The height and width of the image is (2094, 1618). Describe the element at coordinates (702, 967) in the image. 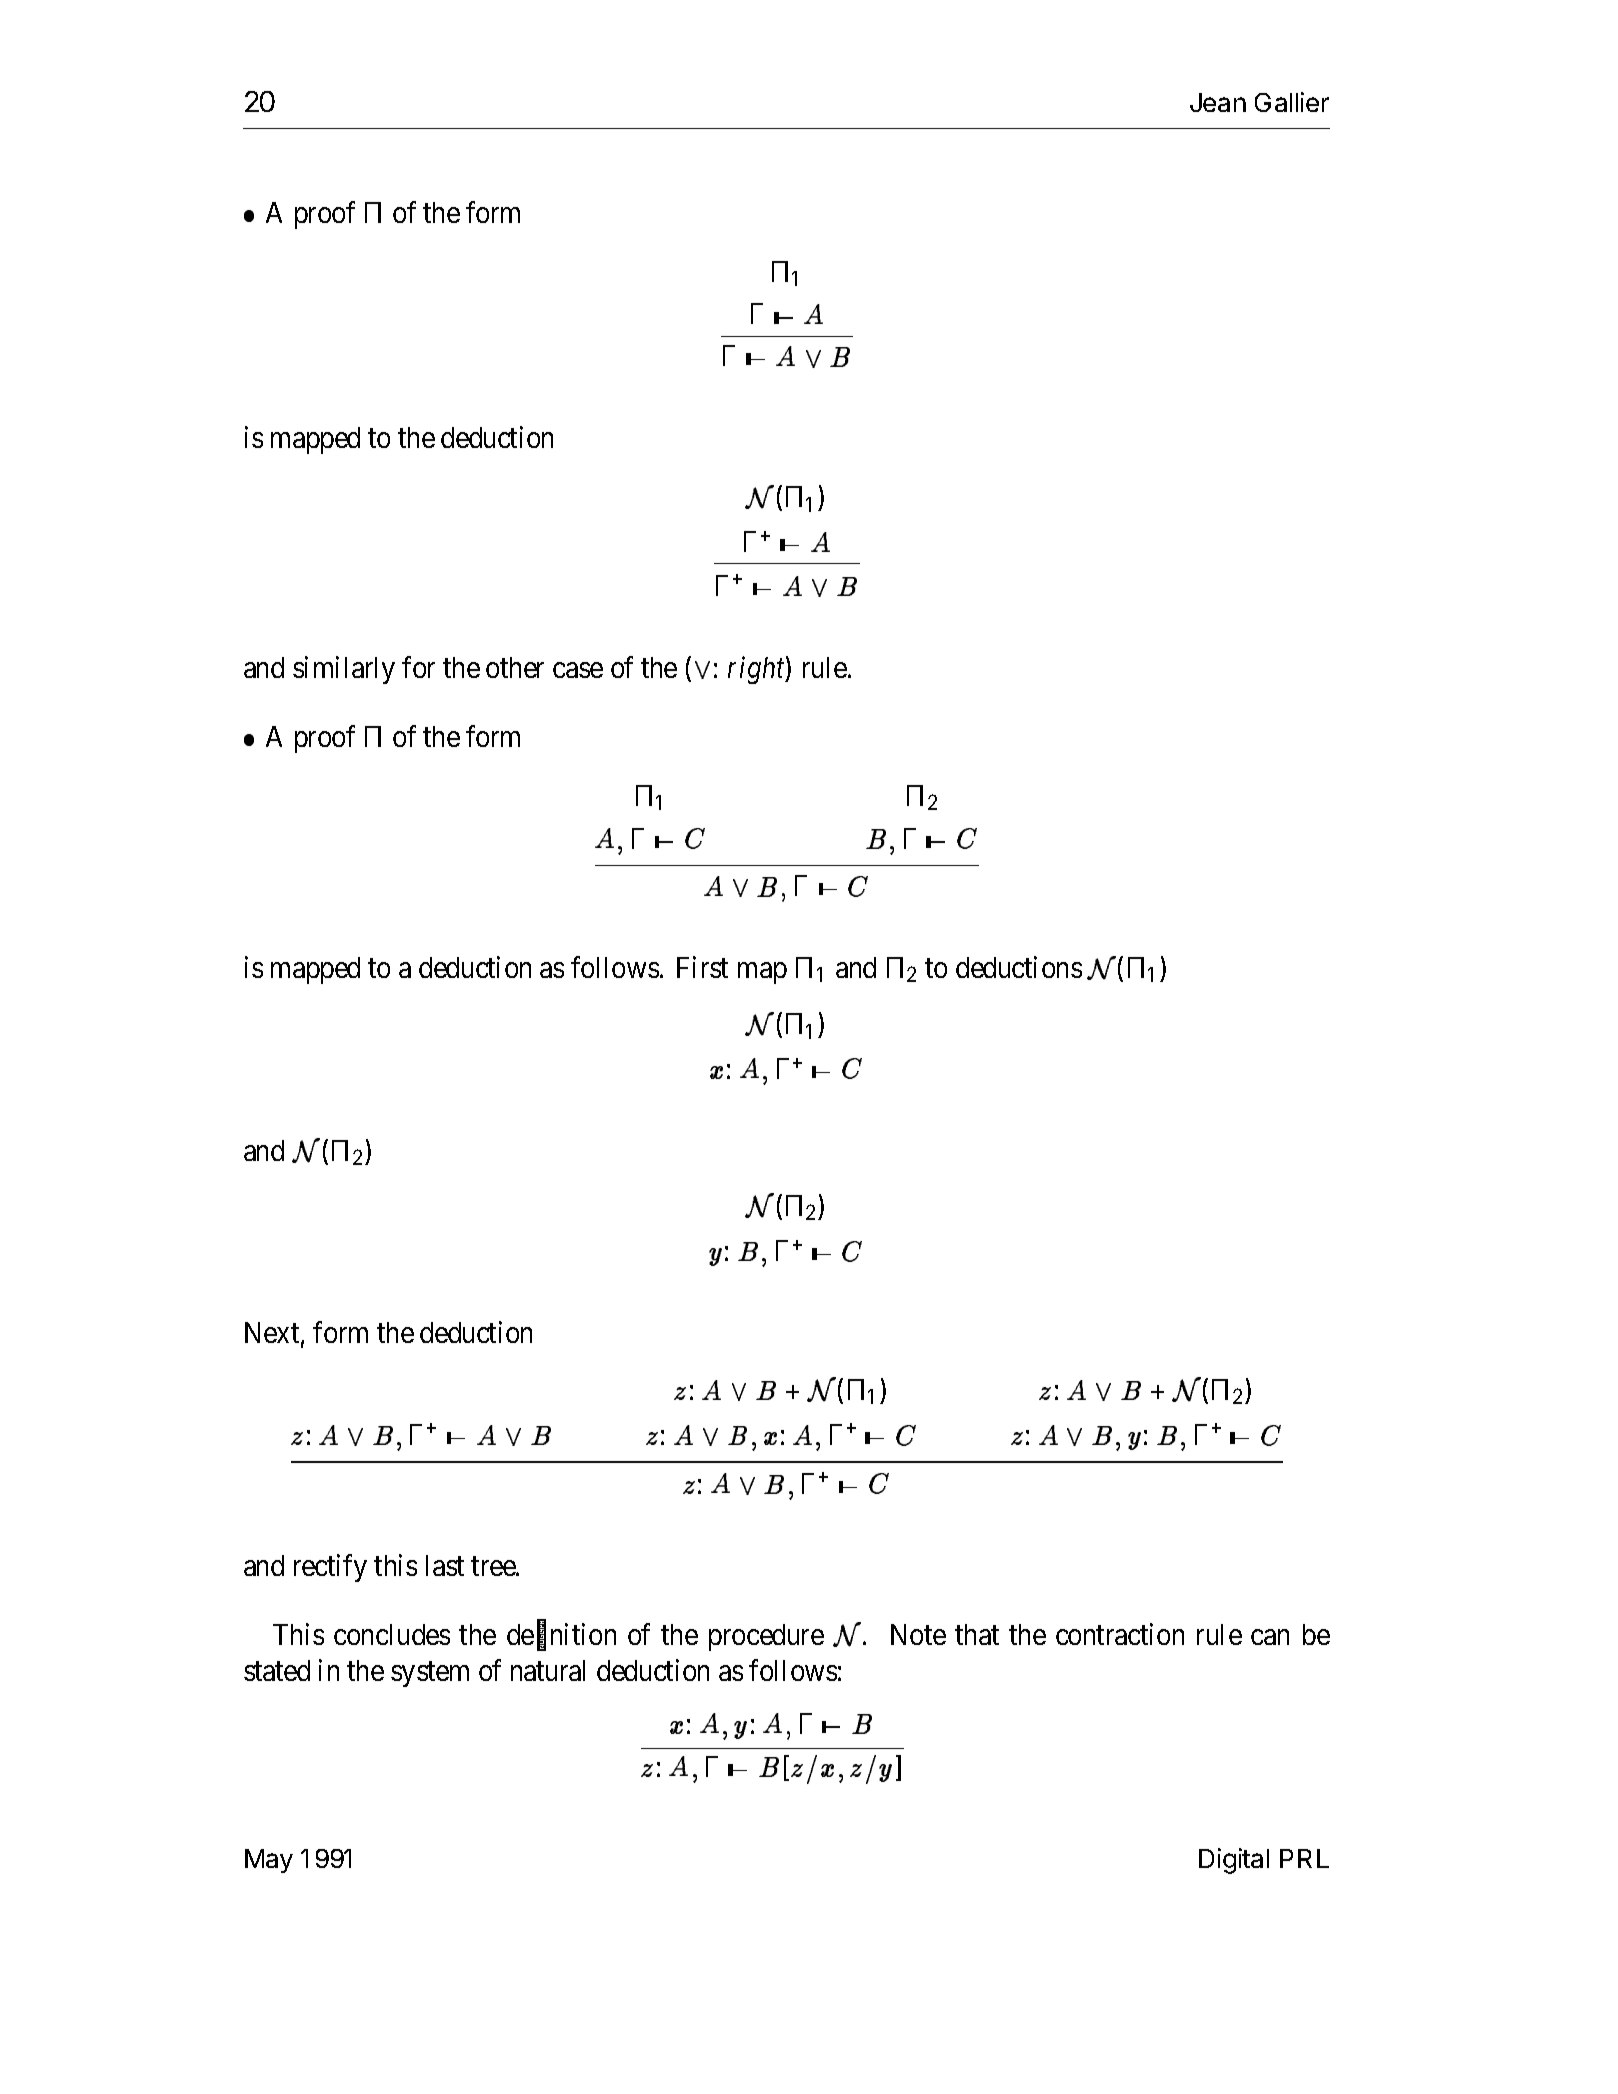

I see `First` at that location.
